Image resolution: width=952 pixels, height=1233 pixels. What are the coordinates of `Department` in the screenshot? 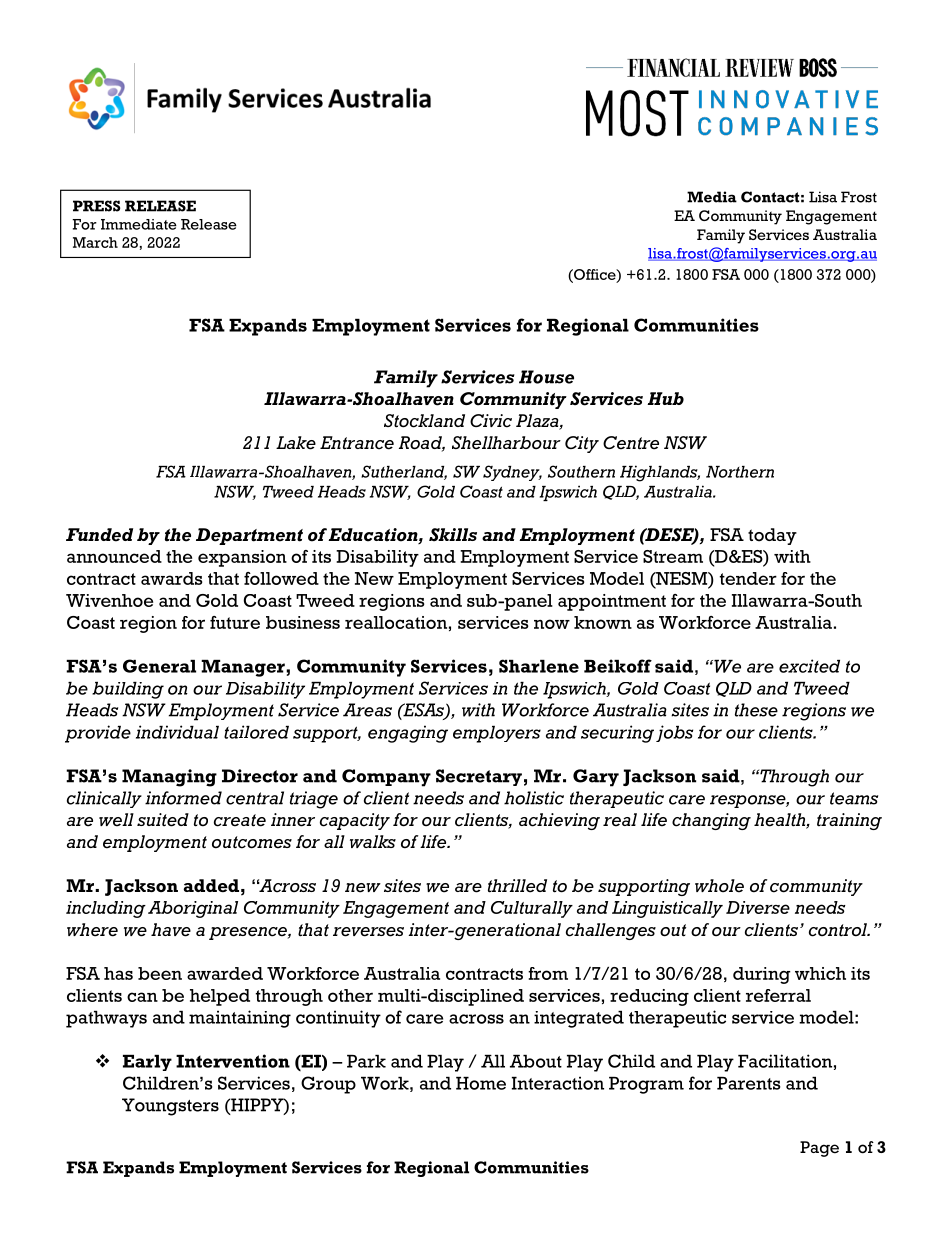 It's located at (249, 536).
